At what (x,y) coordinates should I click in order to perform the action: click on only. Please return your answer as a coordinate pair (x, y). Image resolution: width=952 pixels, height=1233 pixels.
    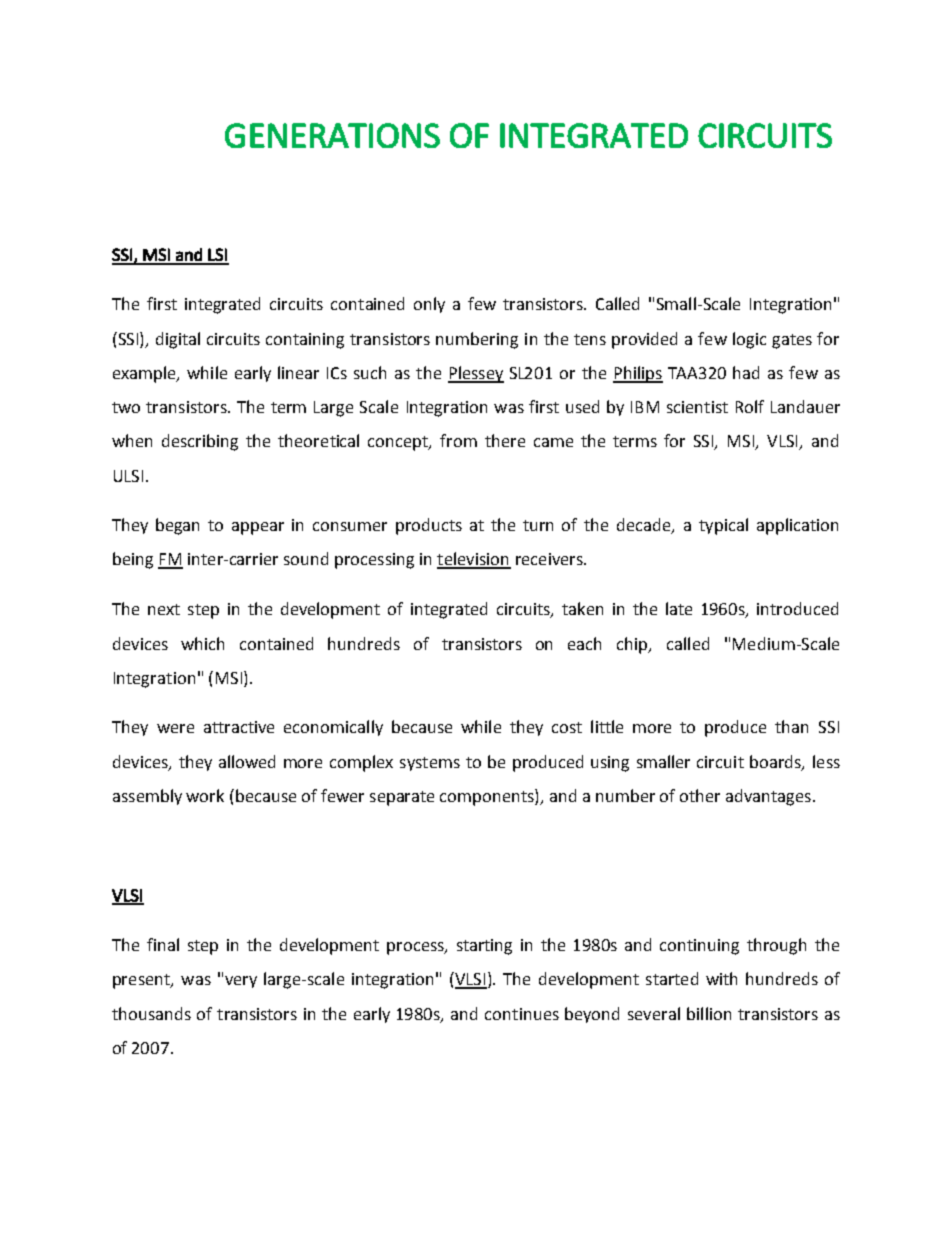
    Looking at the image, I should click on (429, 305).
